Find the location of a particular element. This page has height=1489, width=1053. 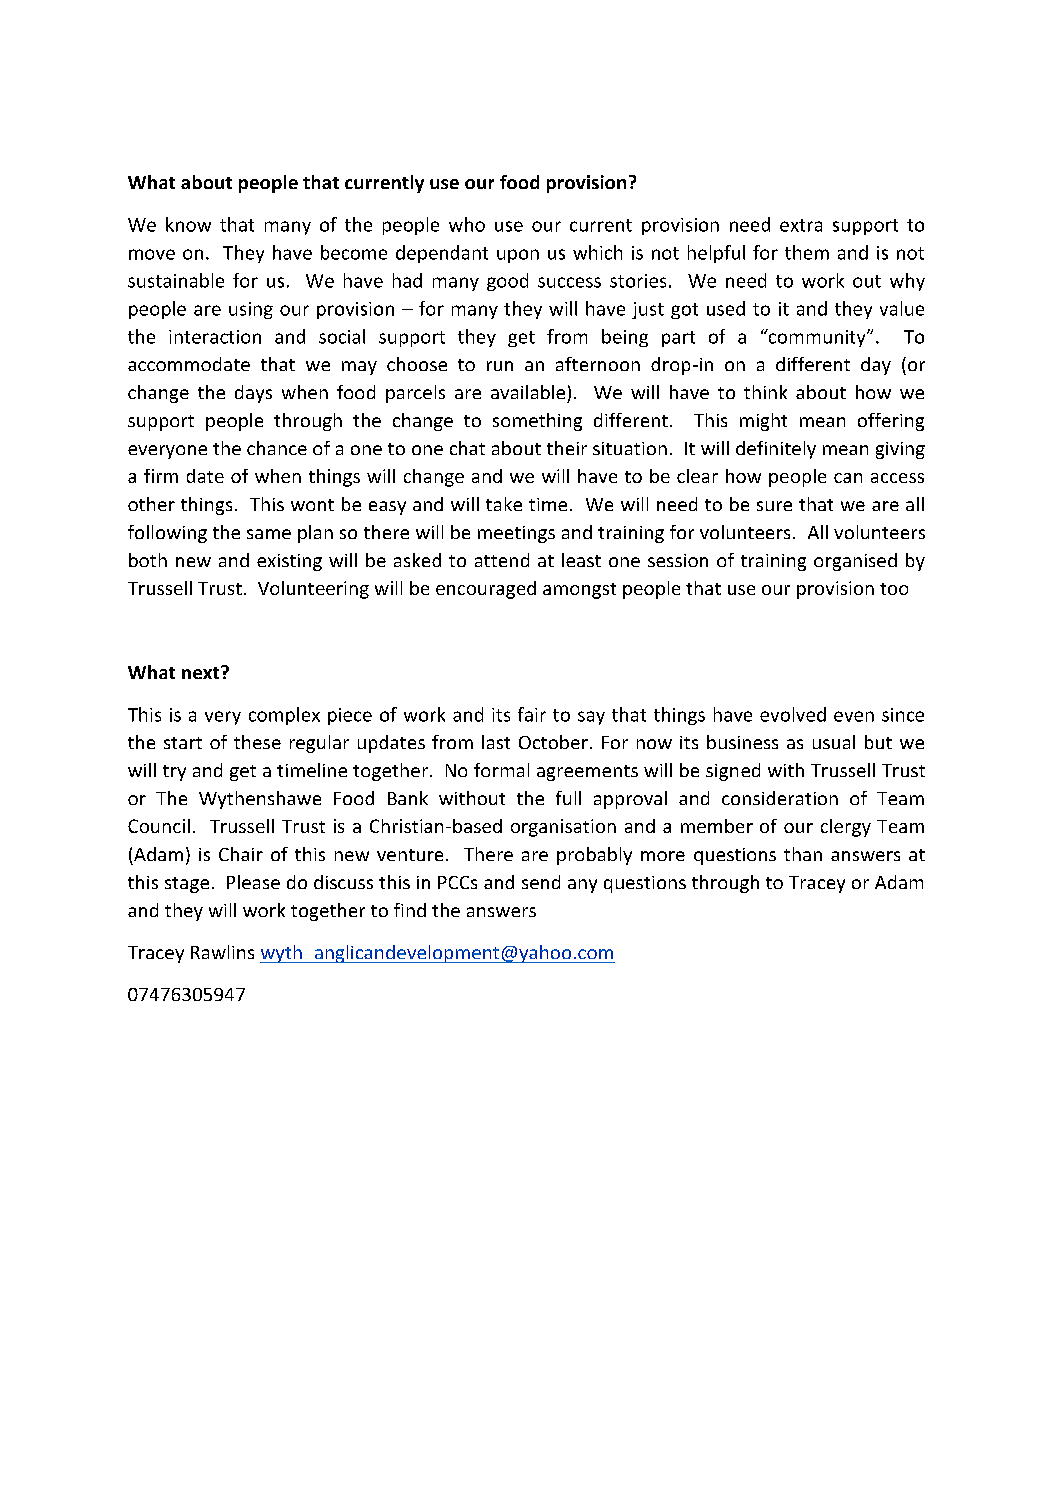

Please is located at coordinates (253, 882).
